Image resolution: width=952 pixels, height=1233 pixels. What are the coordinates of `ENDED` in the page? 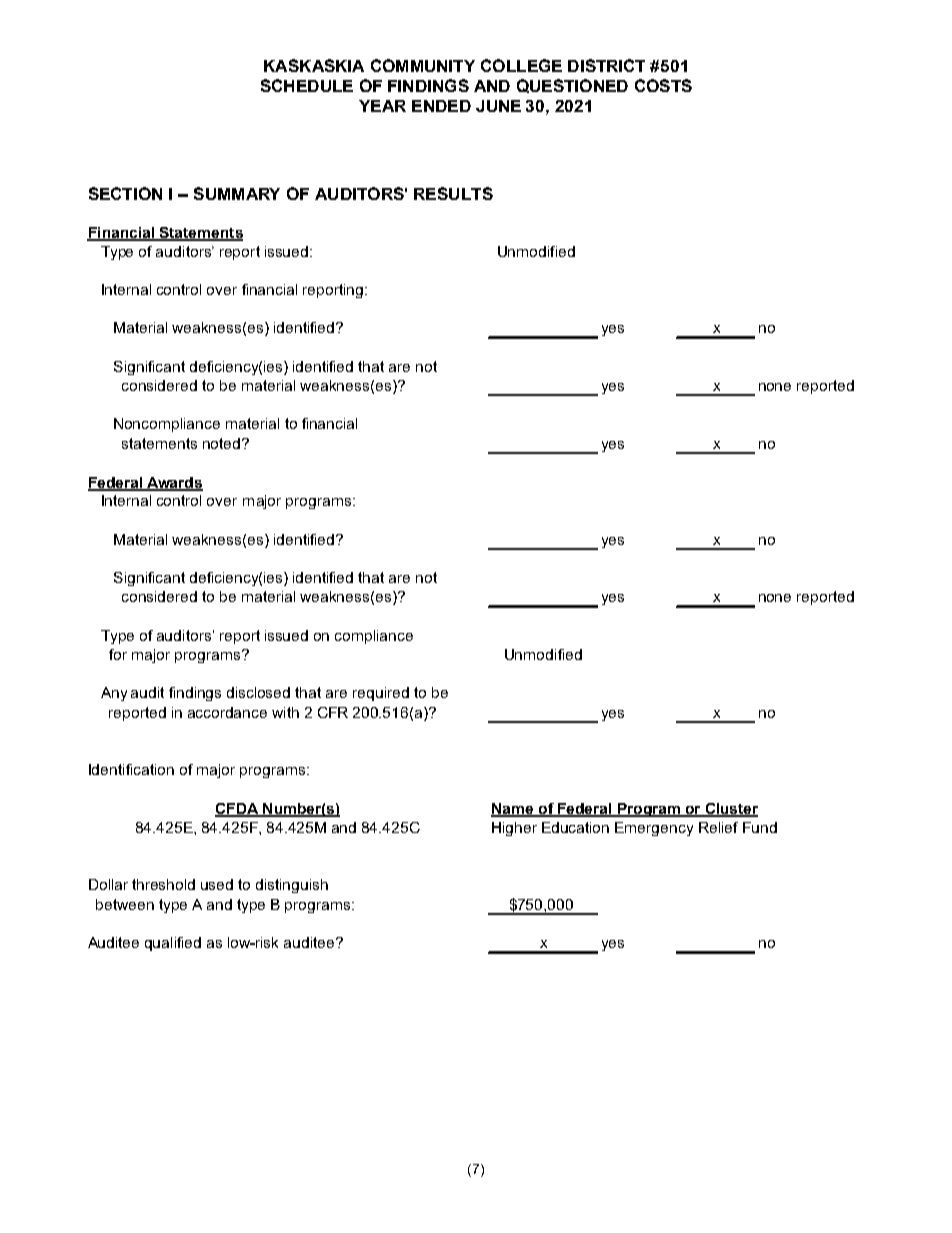 It's located at (441, 106).
